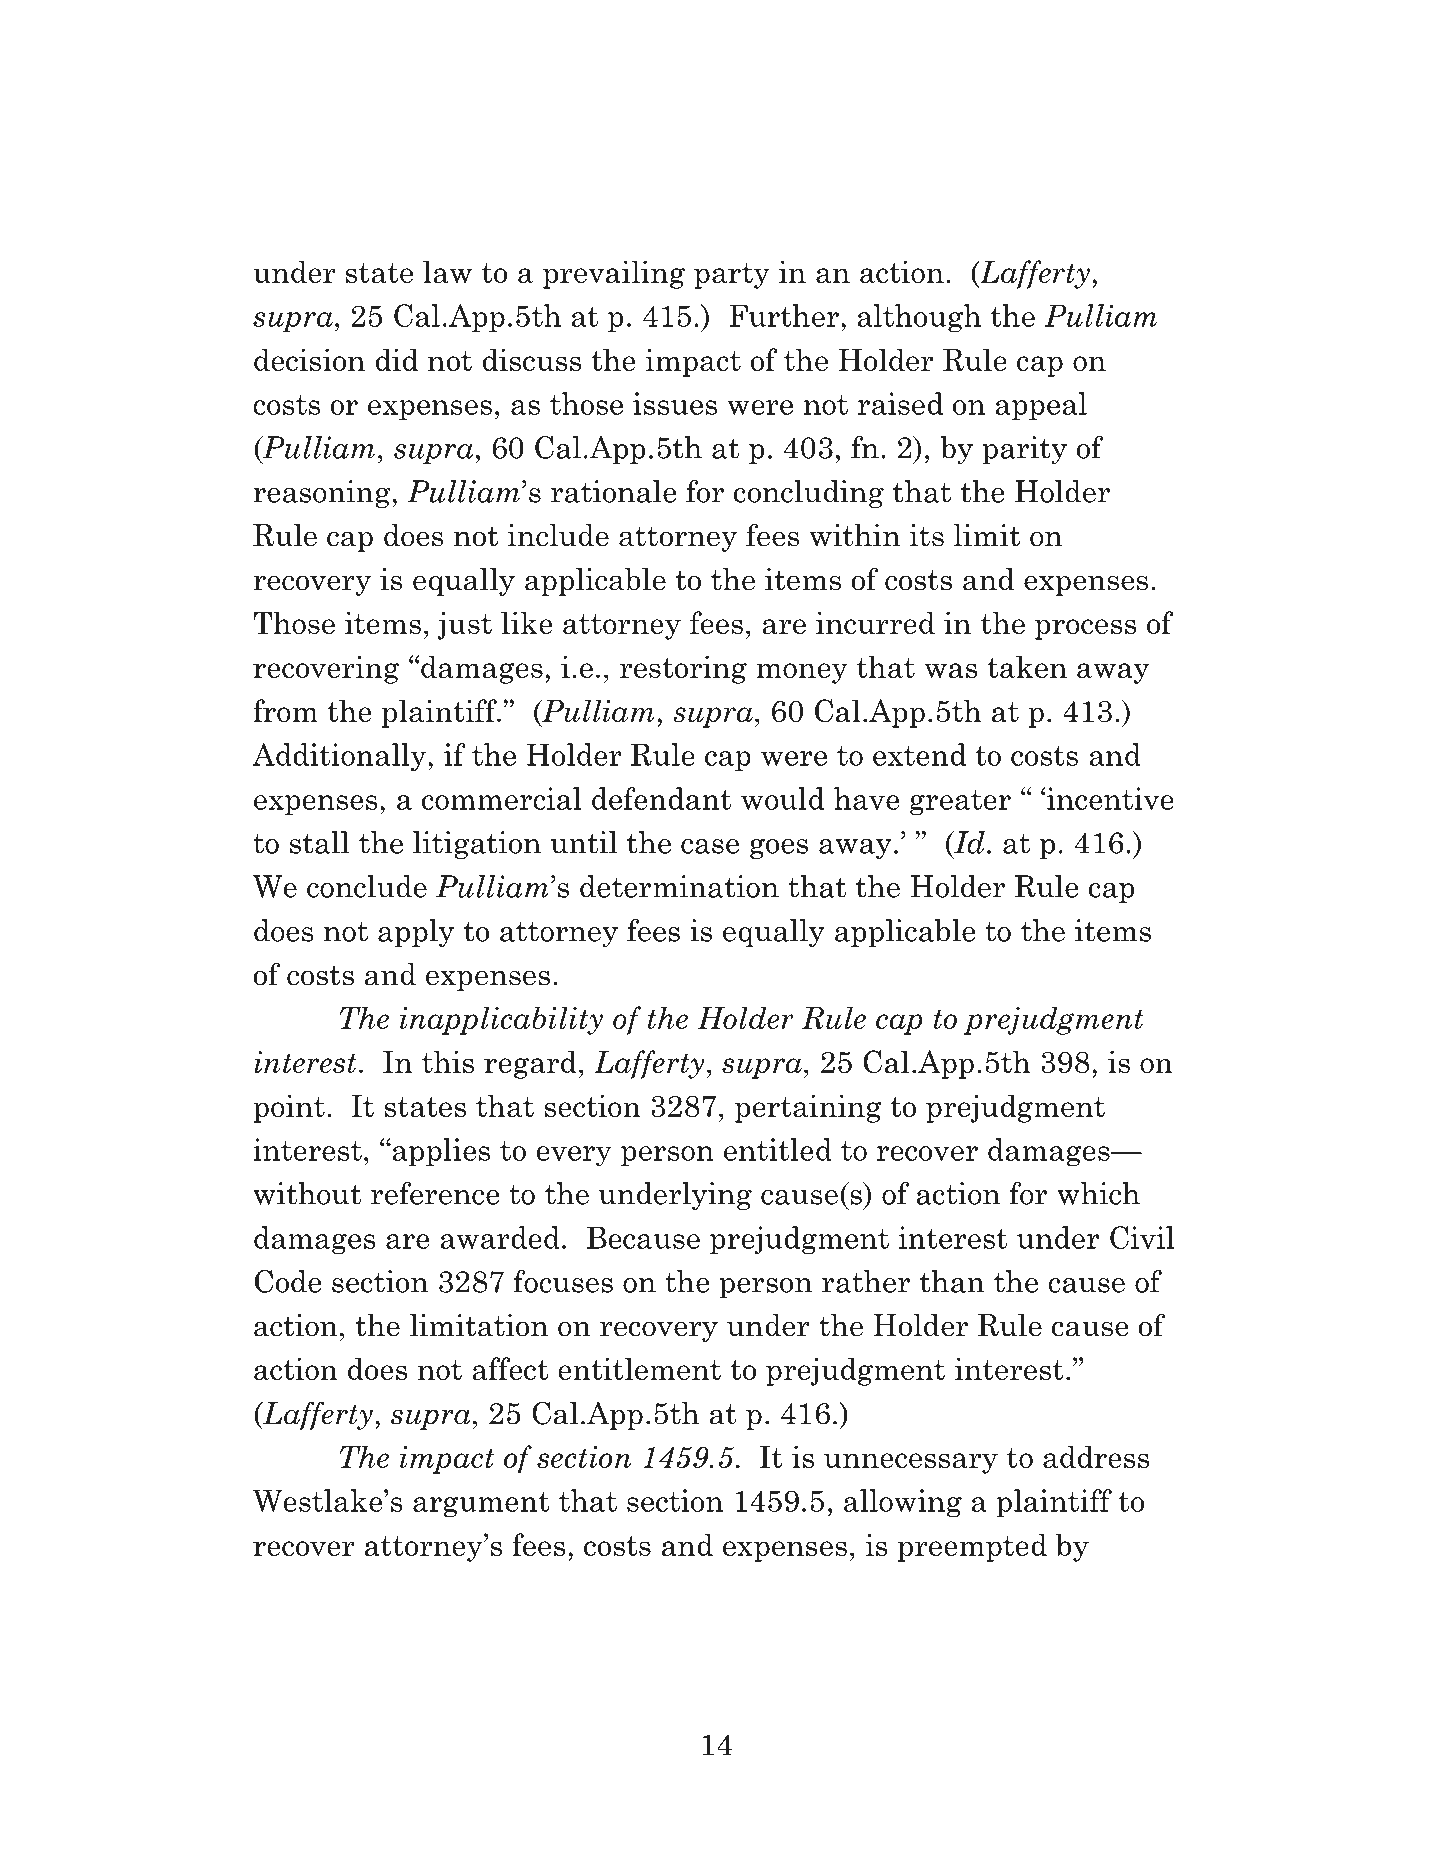 The width and height of the screenshot is (1432, 1853). I want to click on determination, so click(679, 886).
